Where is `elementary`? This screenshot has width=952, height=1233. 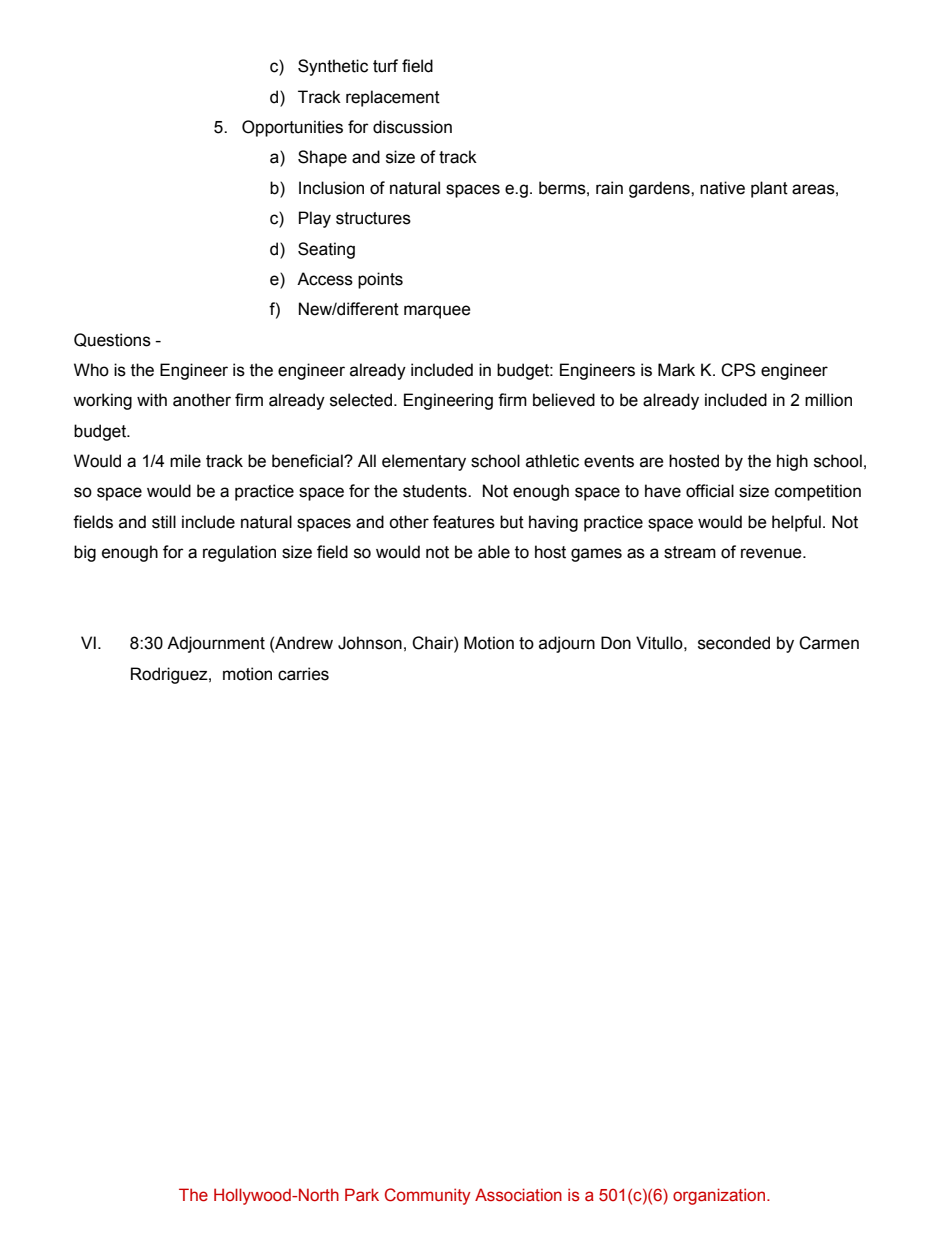 elementary is located at coordinates (424, 462).
